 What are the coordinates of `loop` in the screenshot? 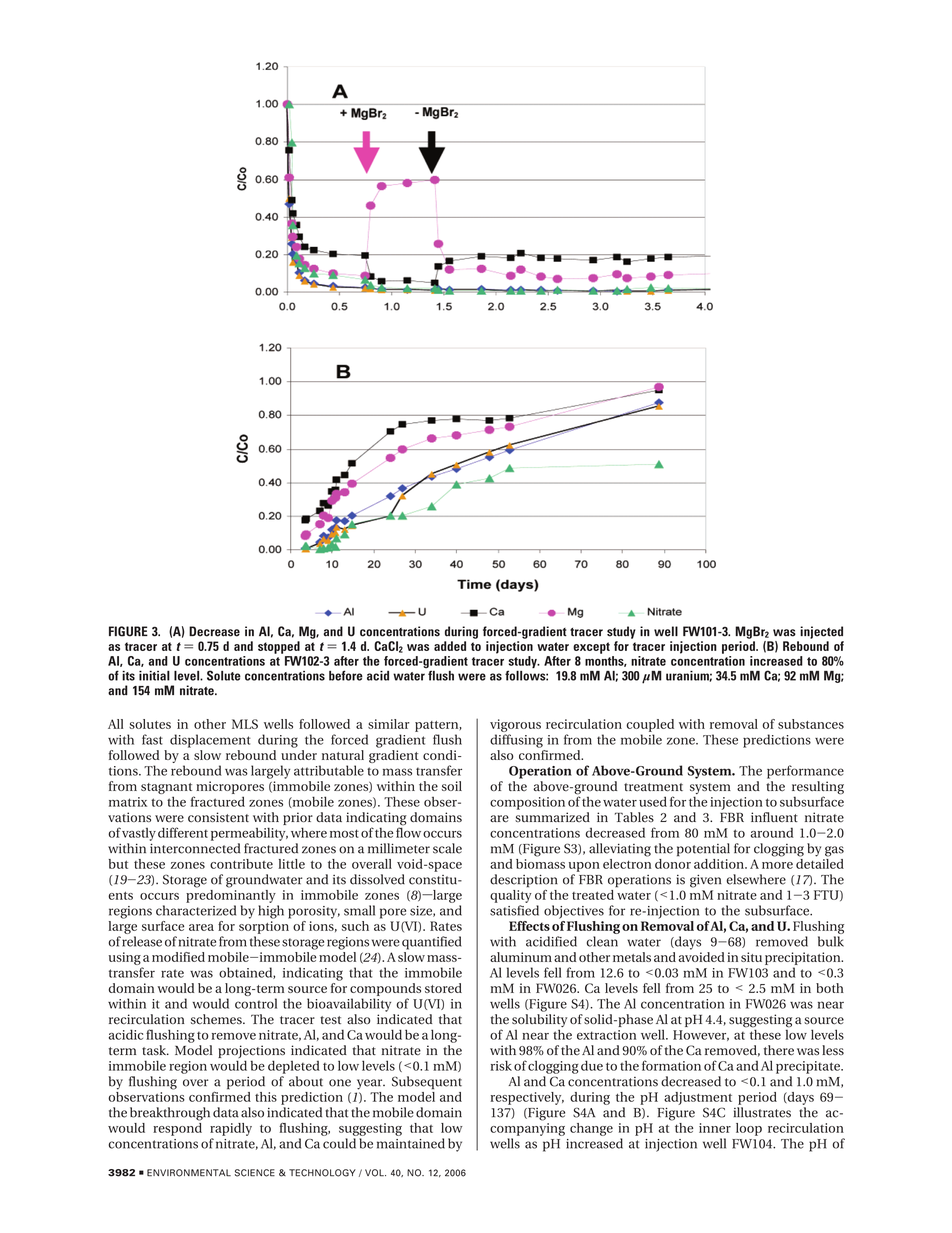 It's located at (749, 1129).
